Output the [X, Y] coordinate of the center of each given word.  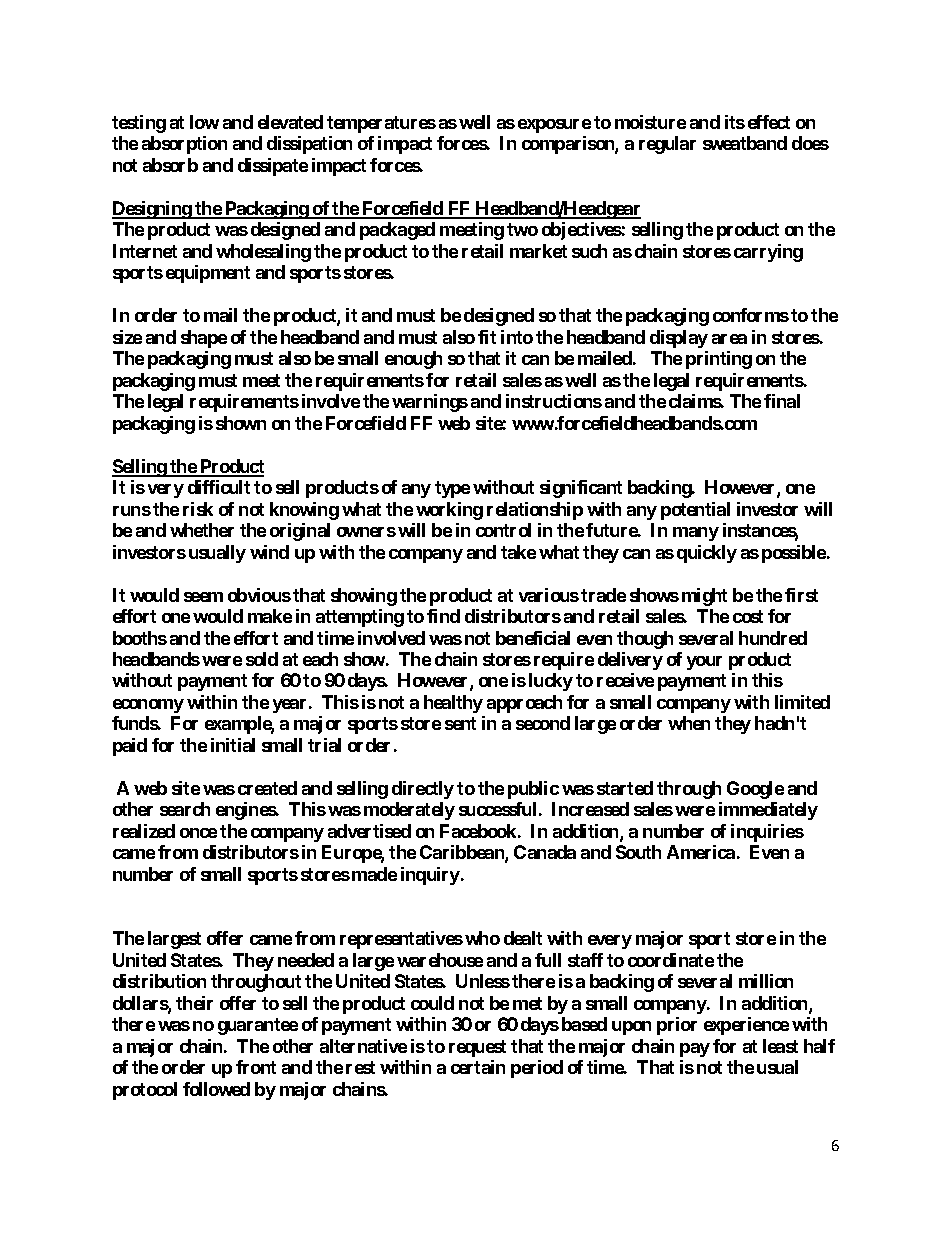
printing [719, 360]
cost [748, 616]
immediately [768, 811]
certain [478, 1067]
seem [203, 597]
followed [216, 1089]
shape [204, 339]
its [735, 122]
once [198, 833]
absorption [184, 145]
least [780, 1046]
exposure [554, 126]
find [443, 616]
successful [497, 809]
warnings [430, 403]
